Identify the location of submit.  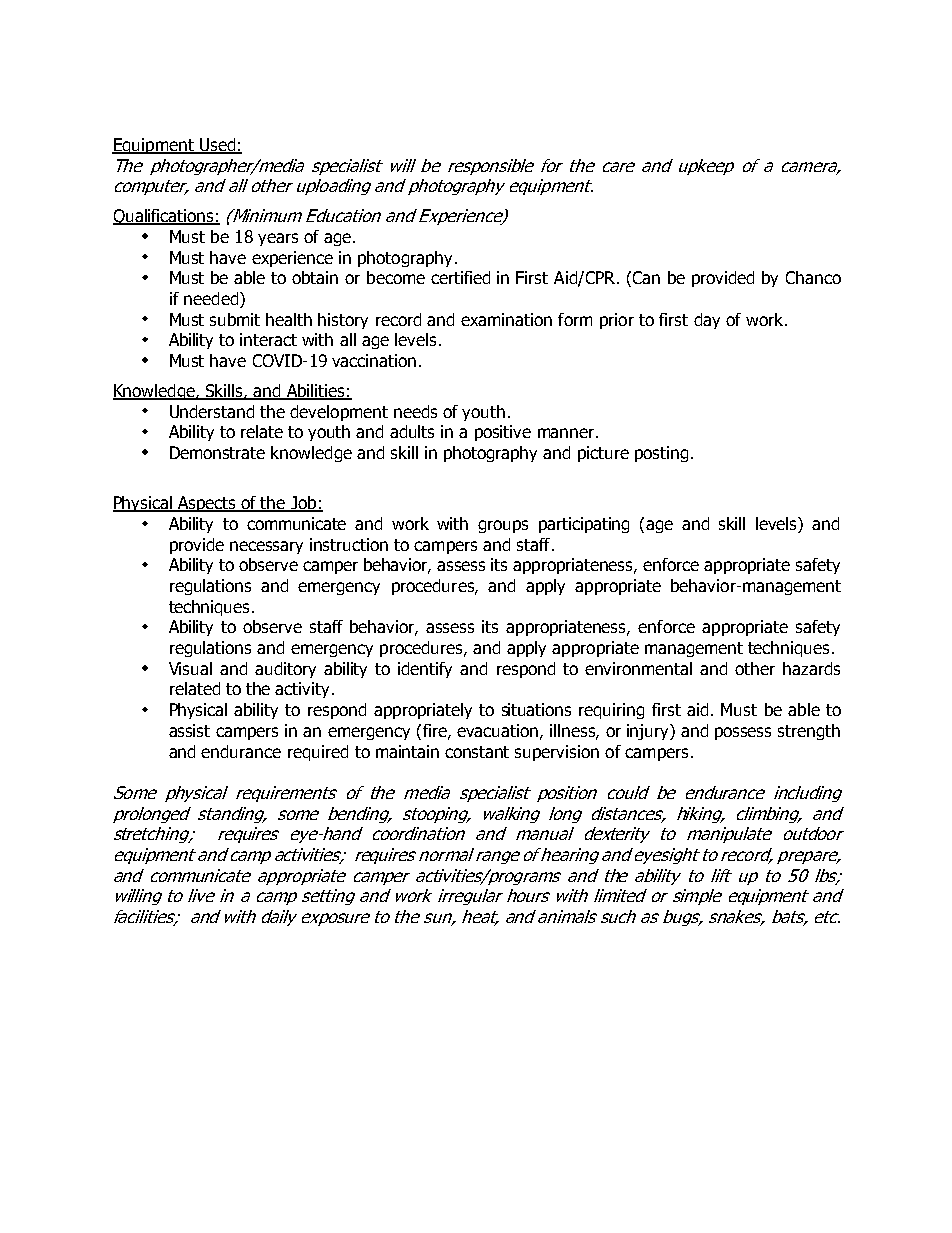
(235, 319).
